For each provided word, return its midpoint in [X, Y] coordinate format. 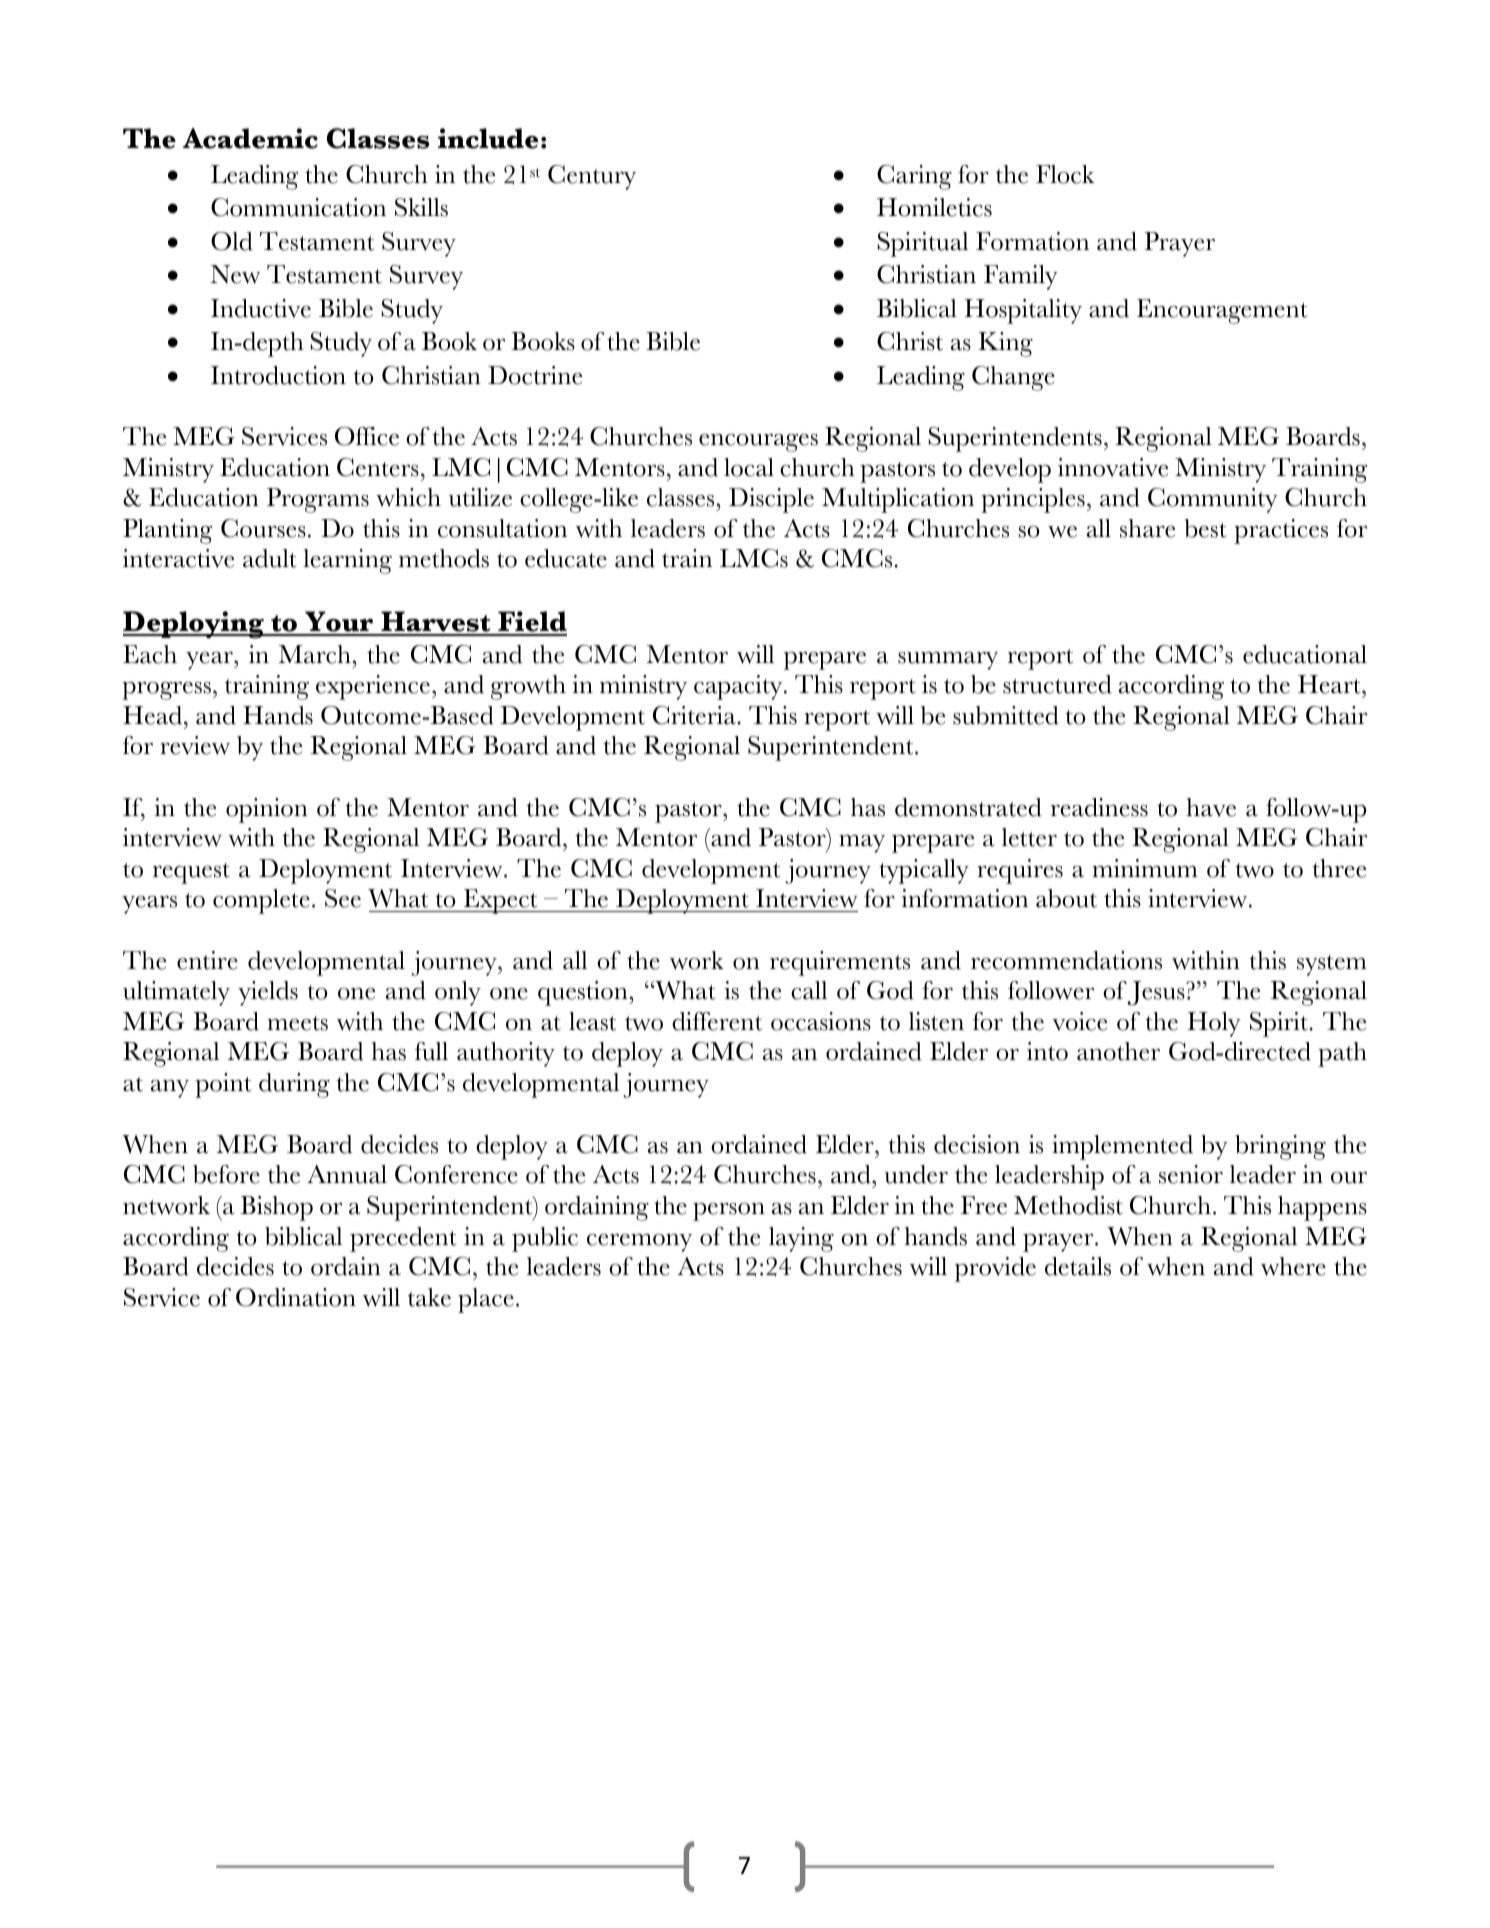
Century [592, 177]
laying [801, 1239]
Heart [1330, 684]
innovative [1113, 467]
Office [367, 436]
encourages [758, 443]
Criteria [695, 715]
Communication [298, 207]
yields [268, 993]
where [1293, 1266]
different [717, 1021]
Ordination [296, 1297]
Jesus [1157, 993]
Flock [1065, 174]
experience [373, 687]
